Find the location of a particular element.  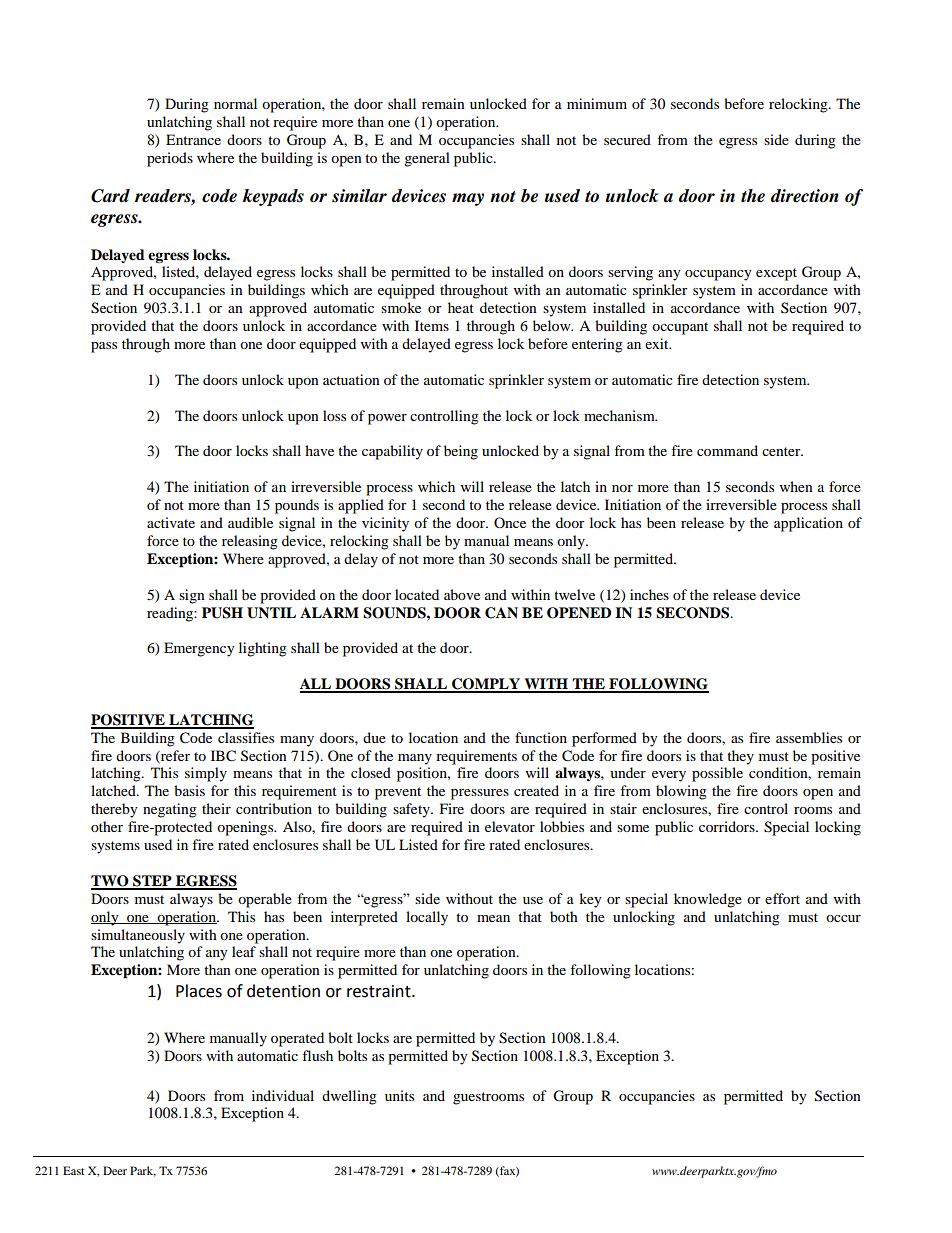

power is located at coordinates (387, 419).
